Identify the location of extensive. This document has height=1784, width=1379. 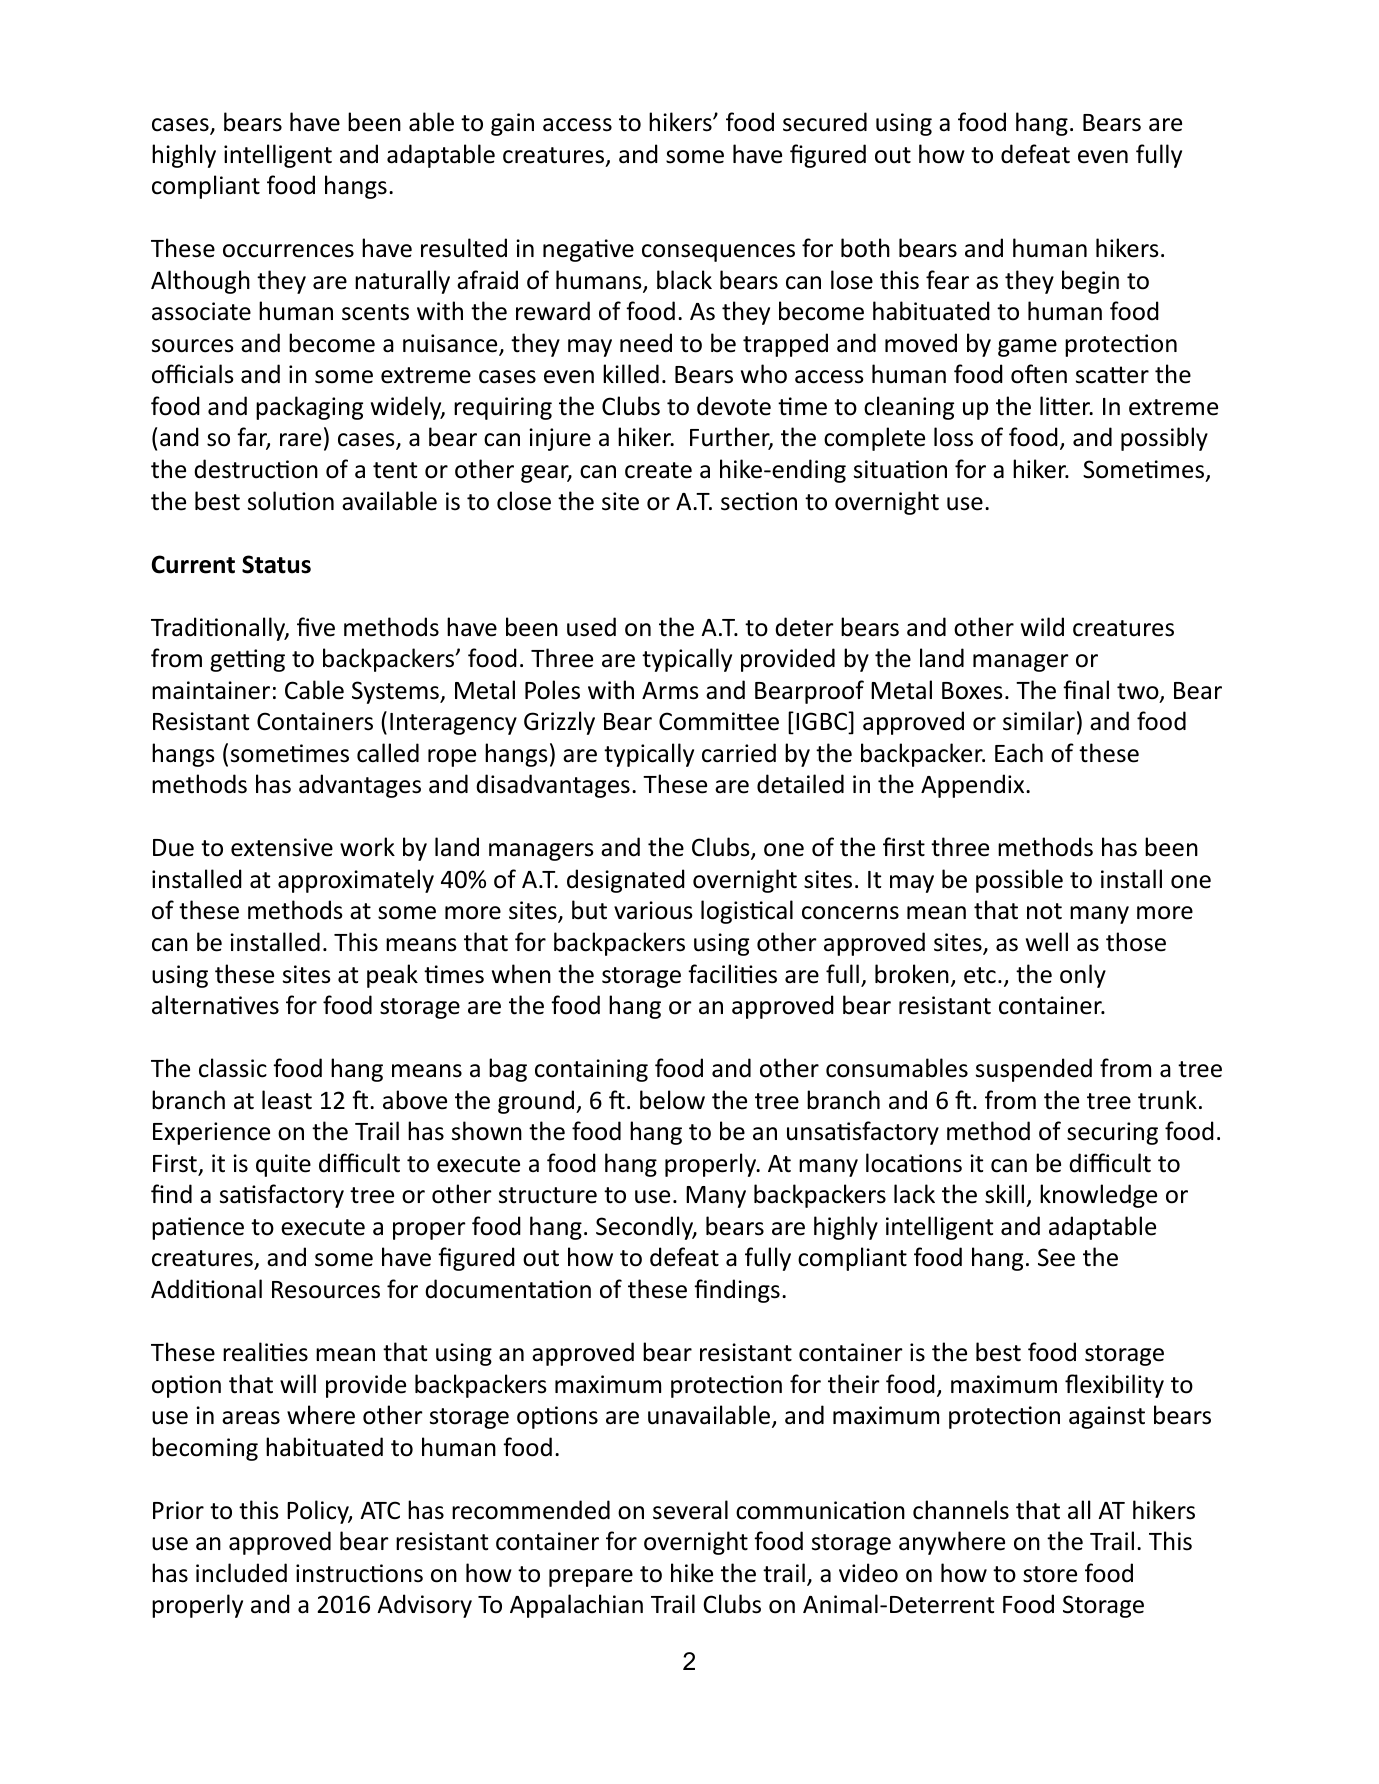
(282, 847).
